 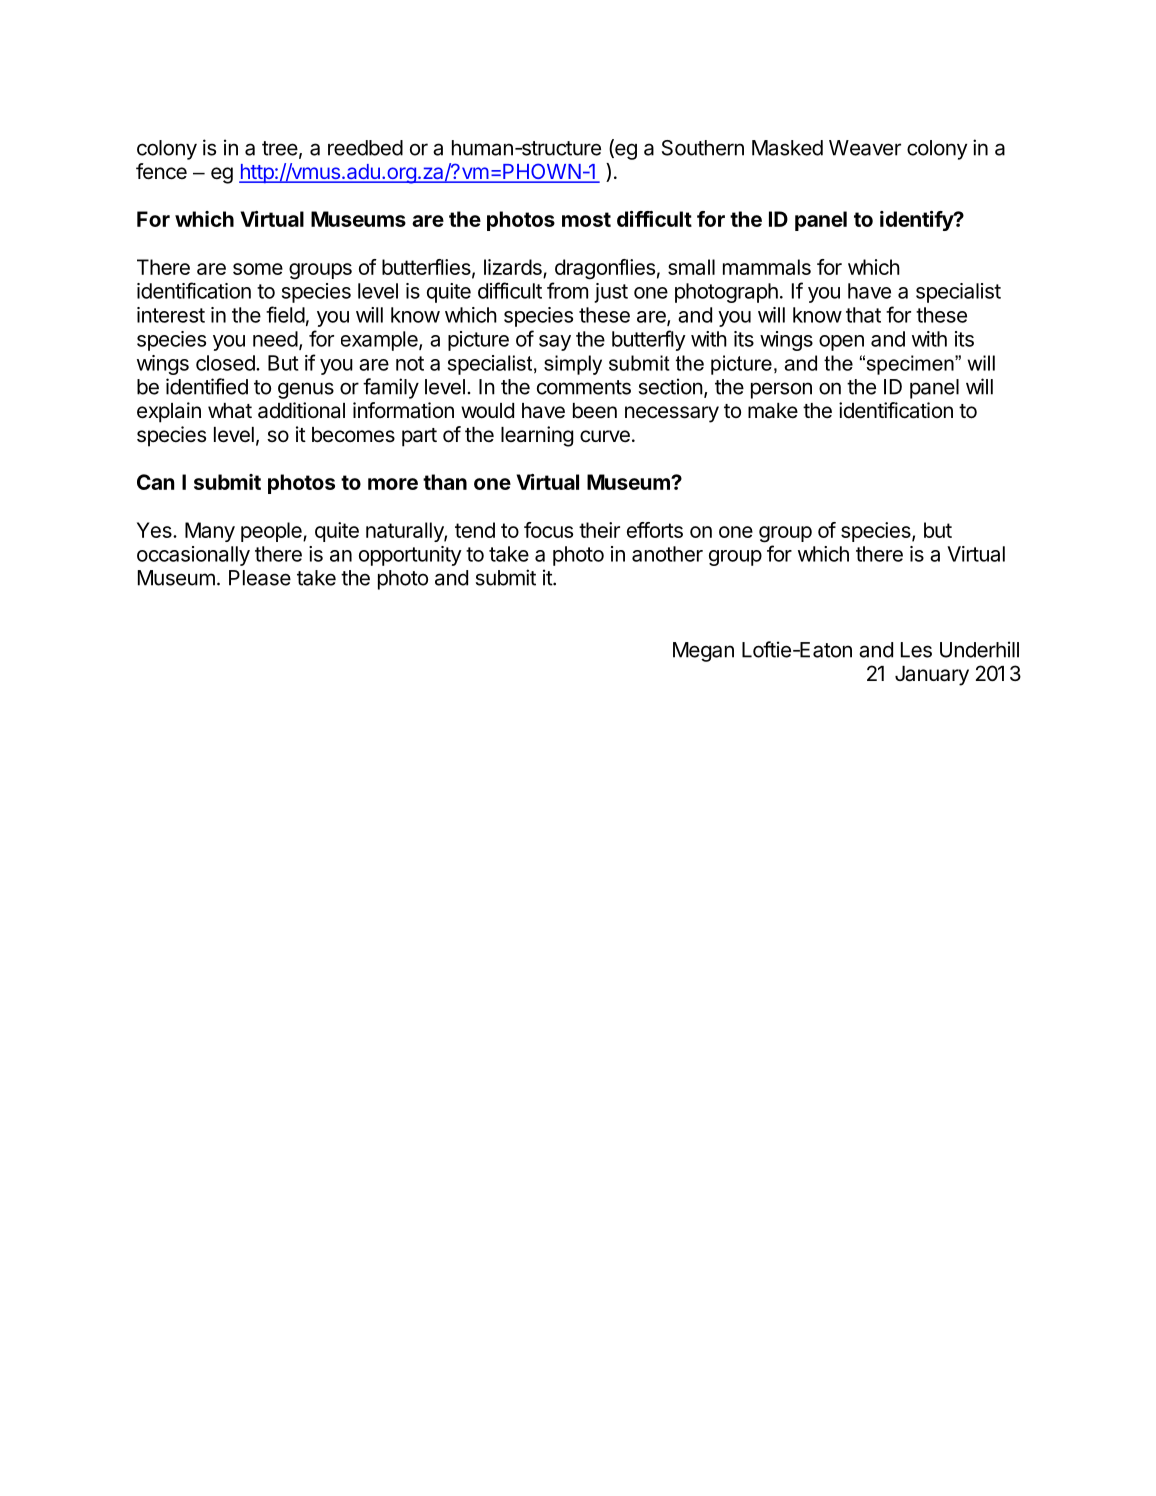 What do you see at coordinates (260, 578) in the screenshot?
I see `Please` at bounding box center [260, 578].
